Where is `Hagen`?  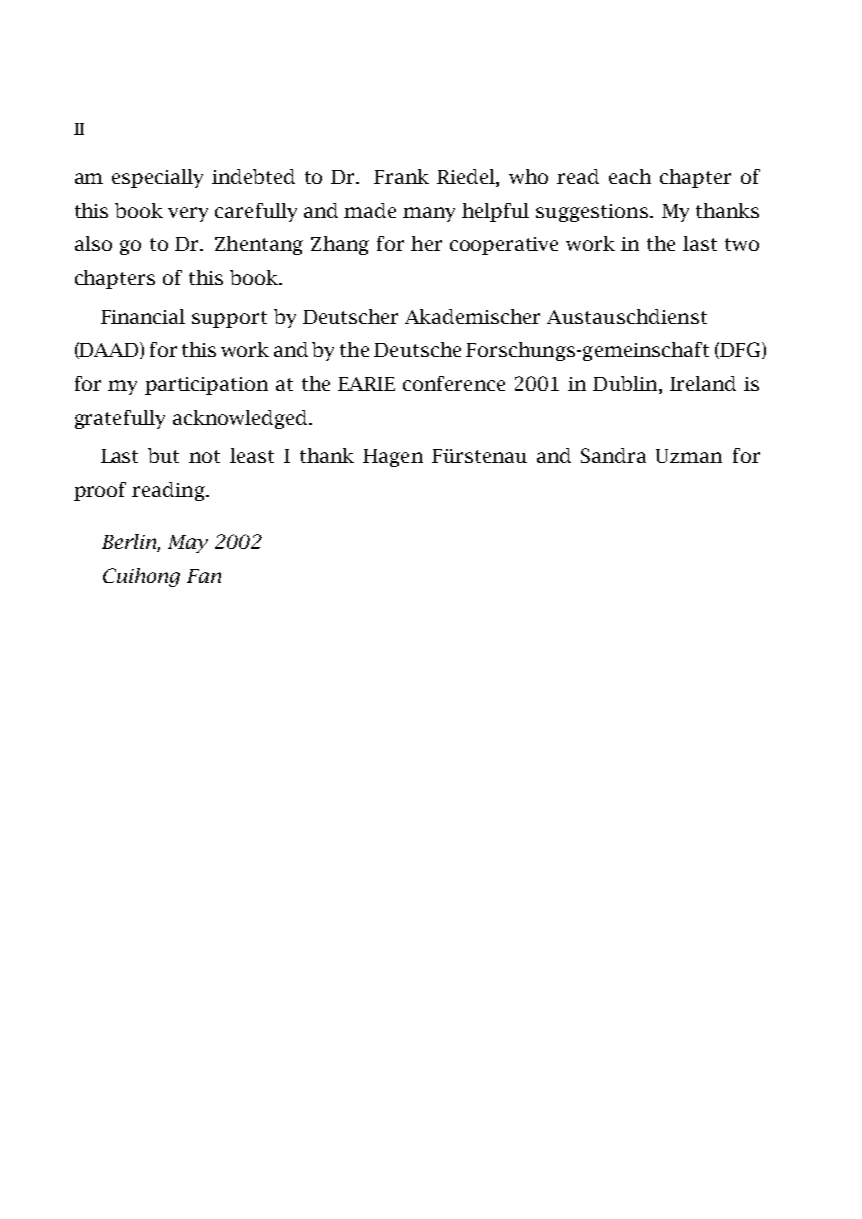
Hagen is located at coordinates (393, 458).
